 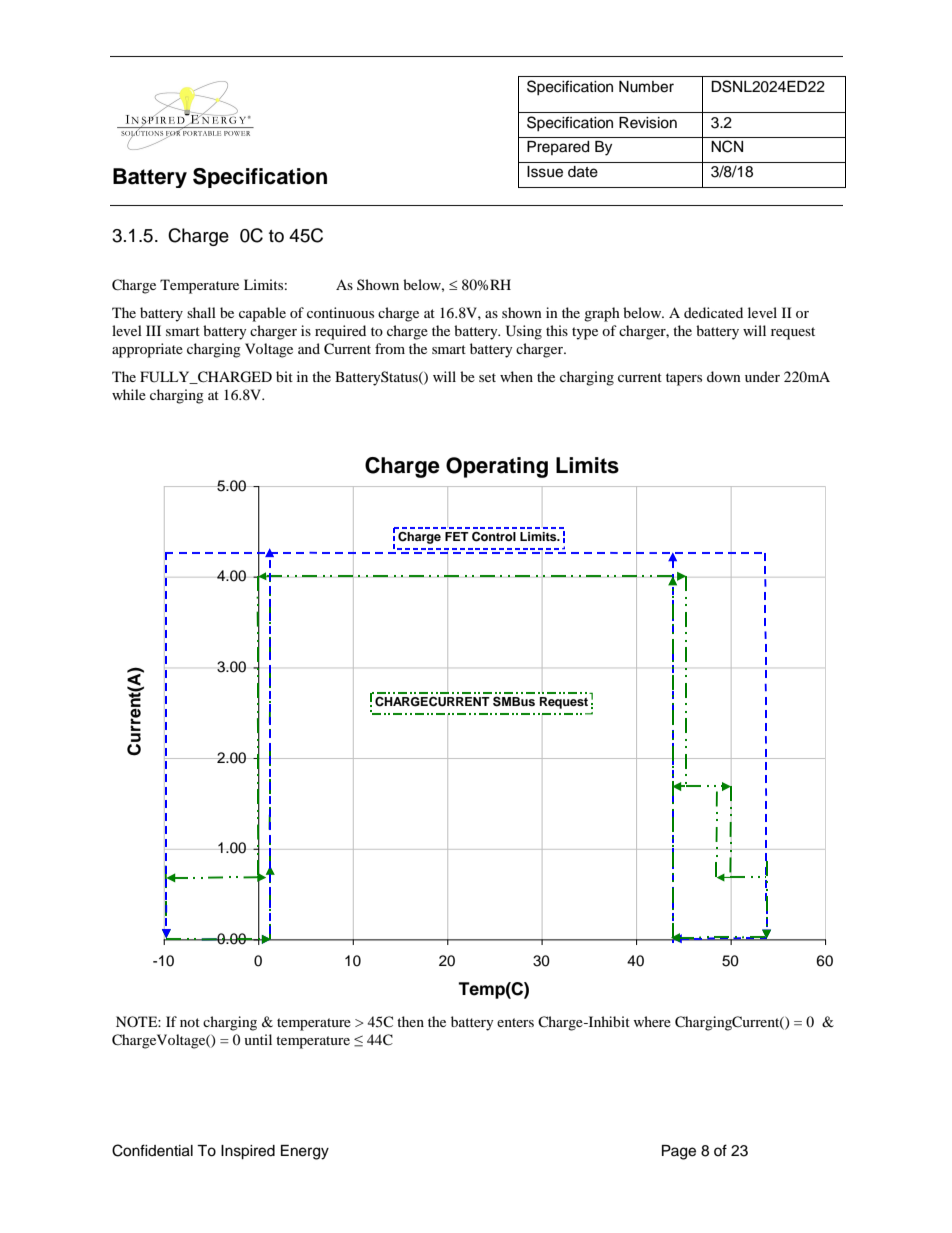 I want to click on tapers, so click(x=684, y=379).
